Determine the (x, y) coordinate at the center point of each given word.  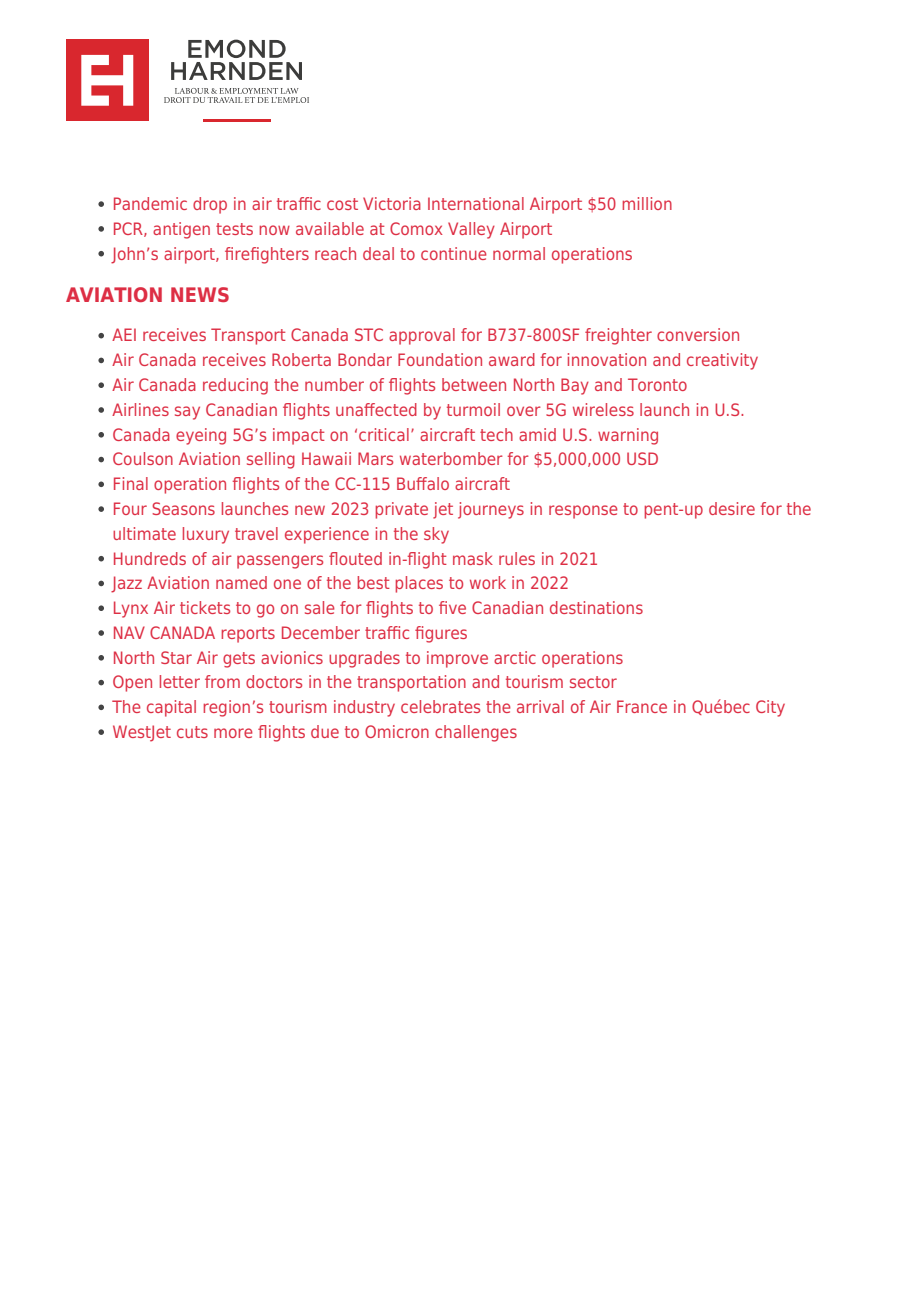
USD (642, 458)
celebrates (440, 706)
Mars (375, 458)
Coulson (143, 458)
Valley (471, 230)
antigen (181, 230)
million (647, 203)
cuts (192, 732)
